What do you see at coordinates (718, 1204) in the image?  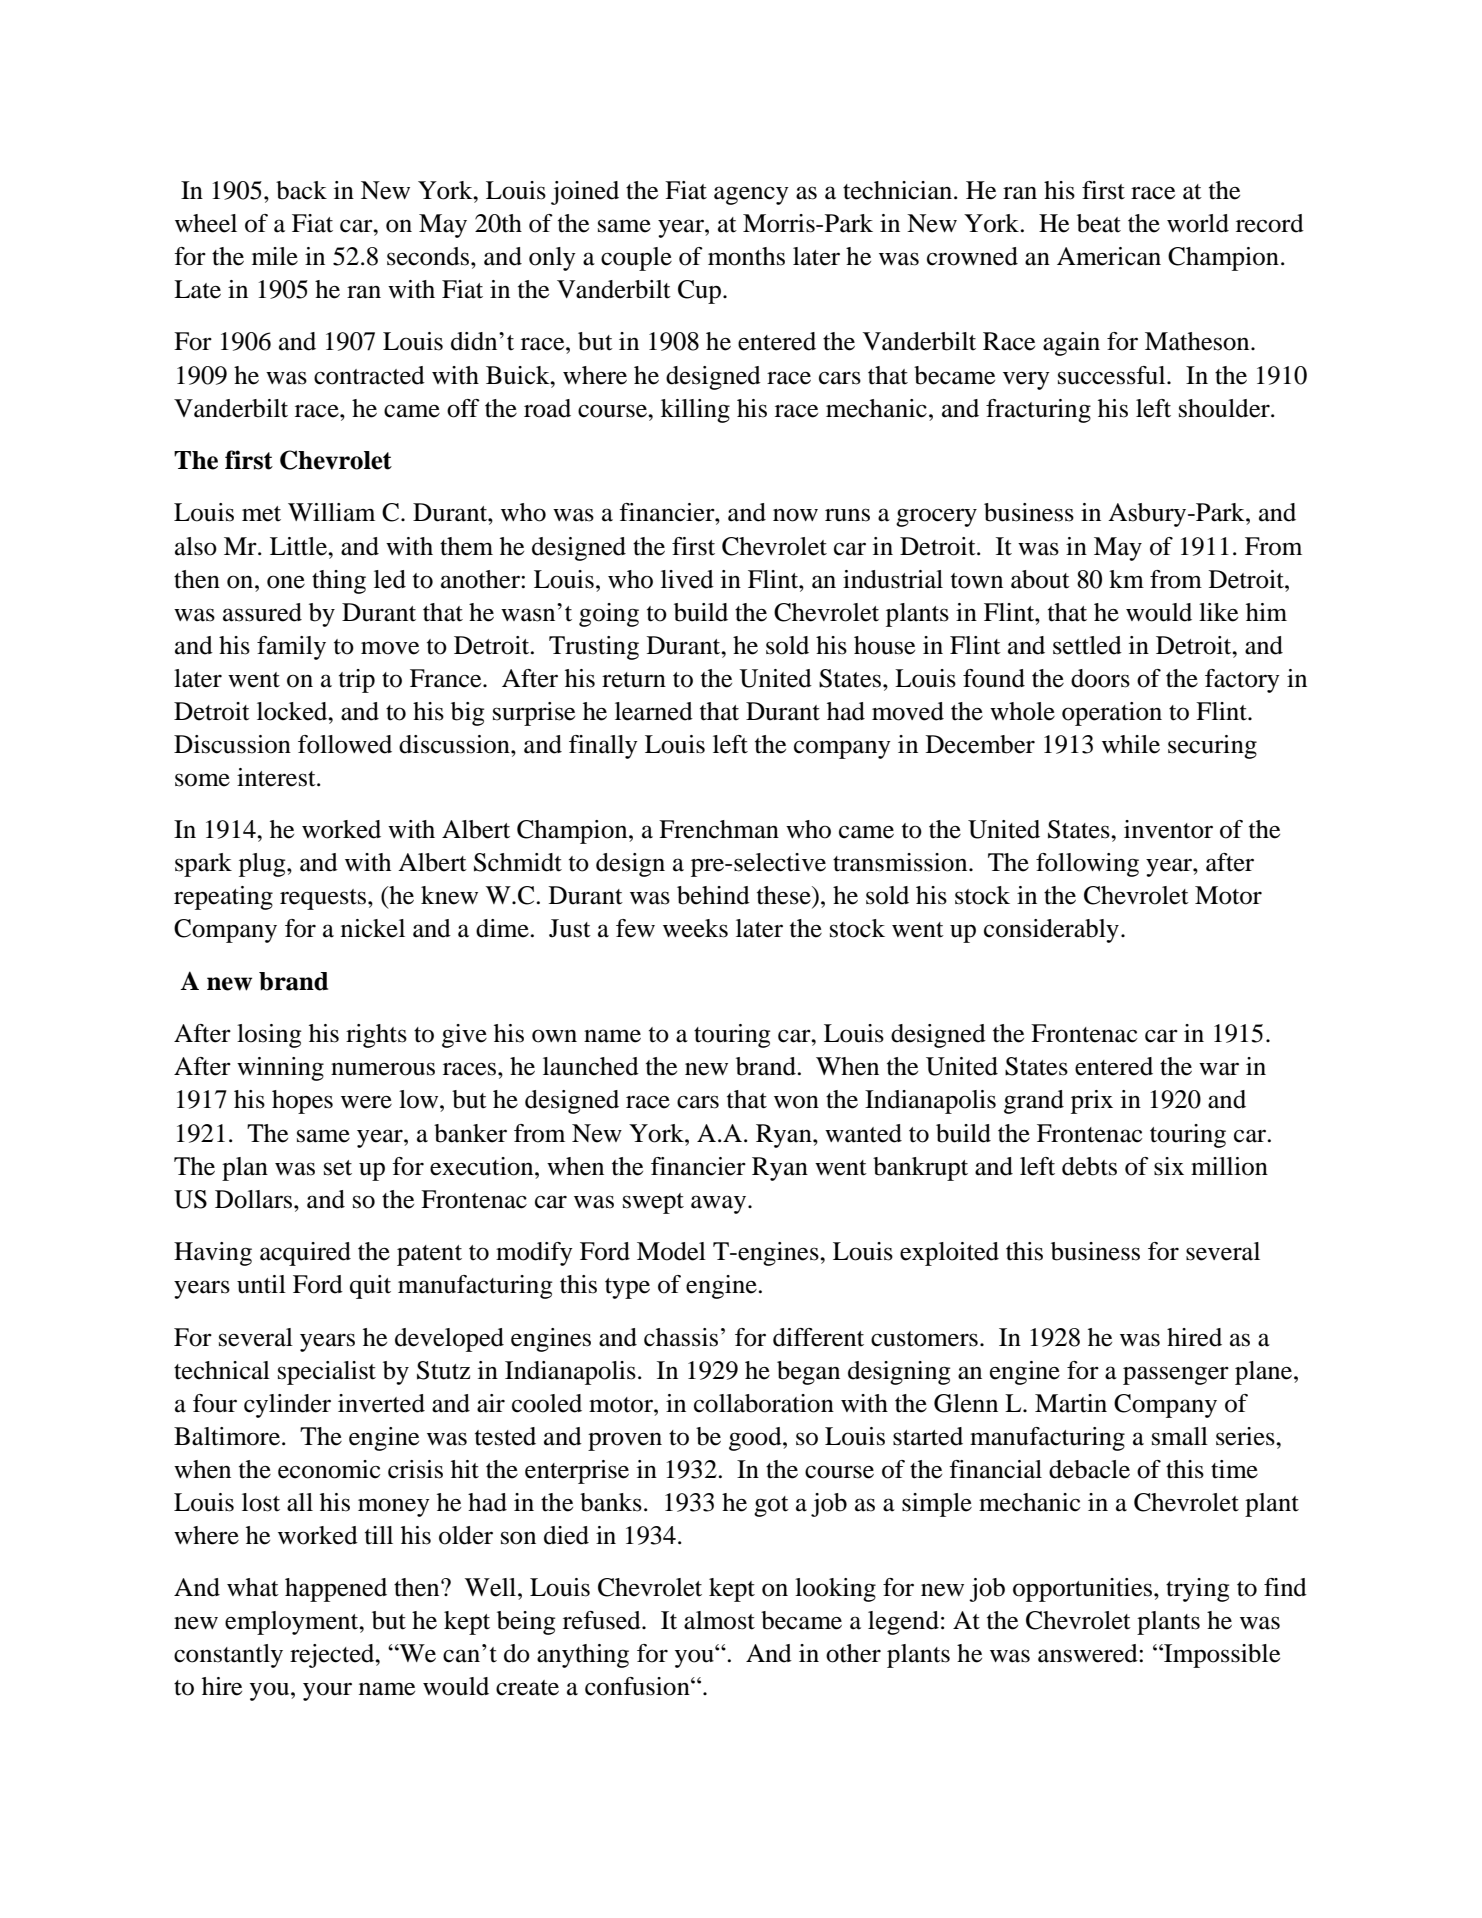 I see `away` at bounding box center [718, 1204].
